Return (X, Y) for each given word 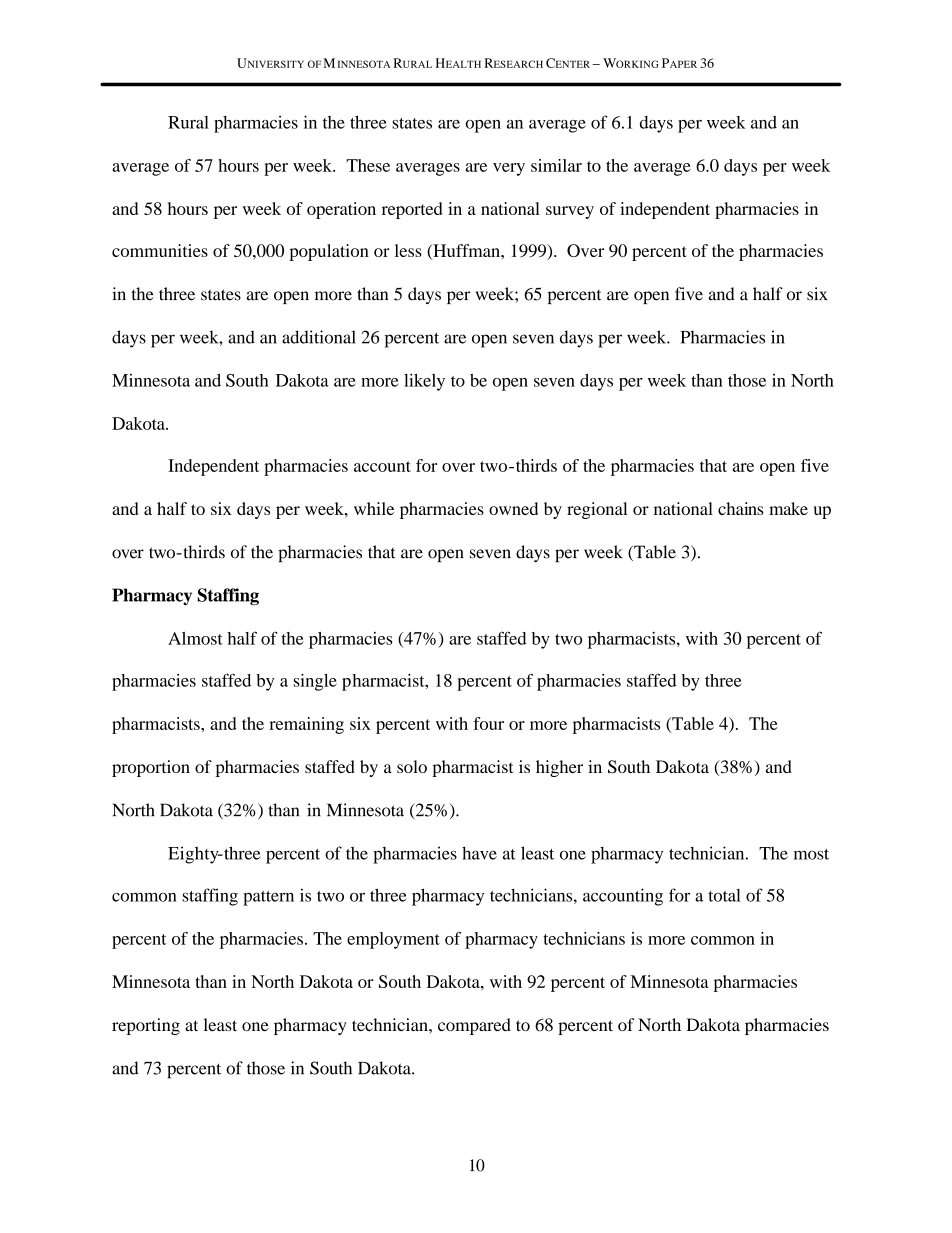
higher (559, 768)
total (724, 895)
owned (513, 508)
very (509, 169)
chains (741, 508)
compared (474, 1026)
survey (570, 212)
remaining (306, 725)
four (488, 723)
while (374, 508)
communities (160, 250)
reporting (146, 1026)
